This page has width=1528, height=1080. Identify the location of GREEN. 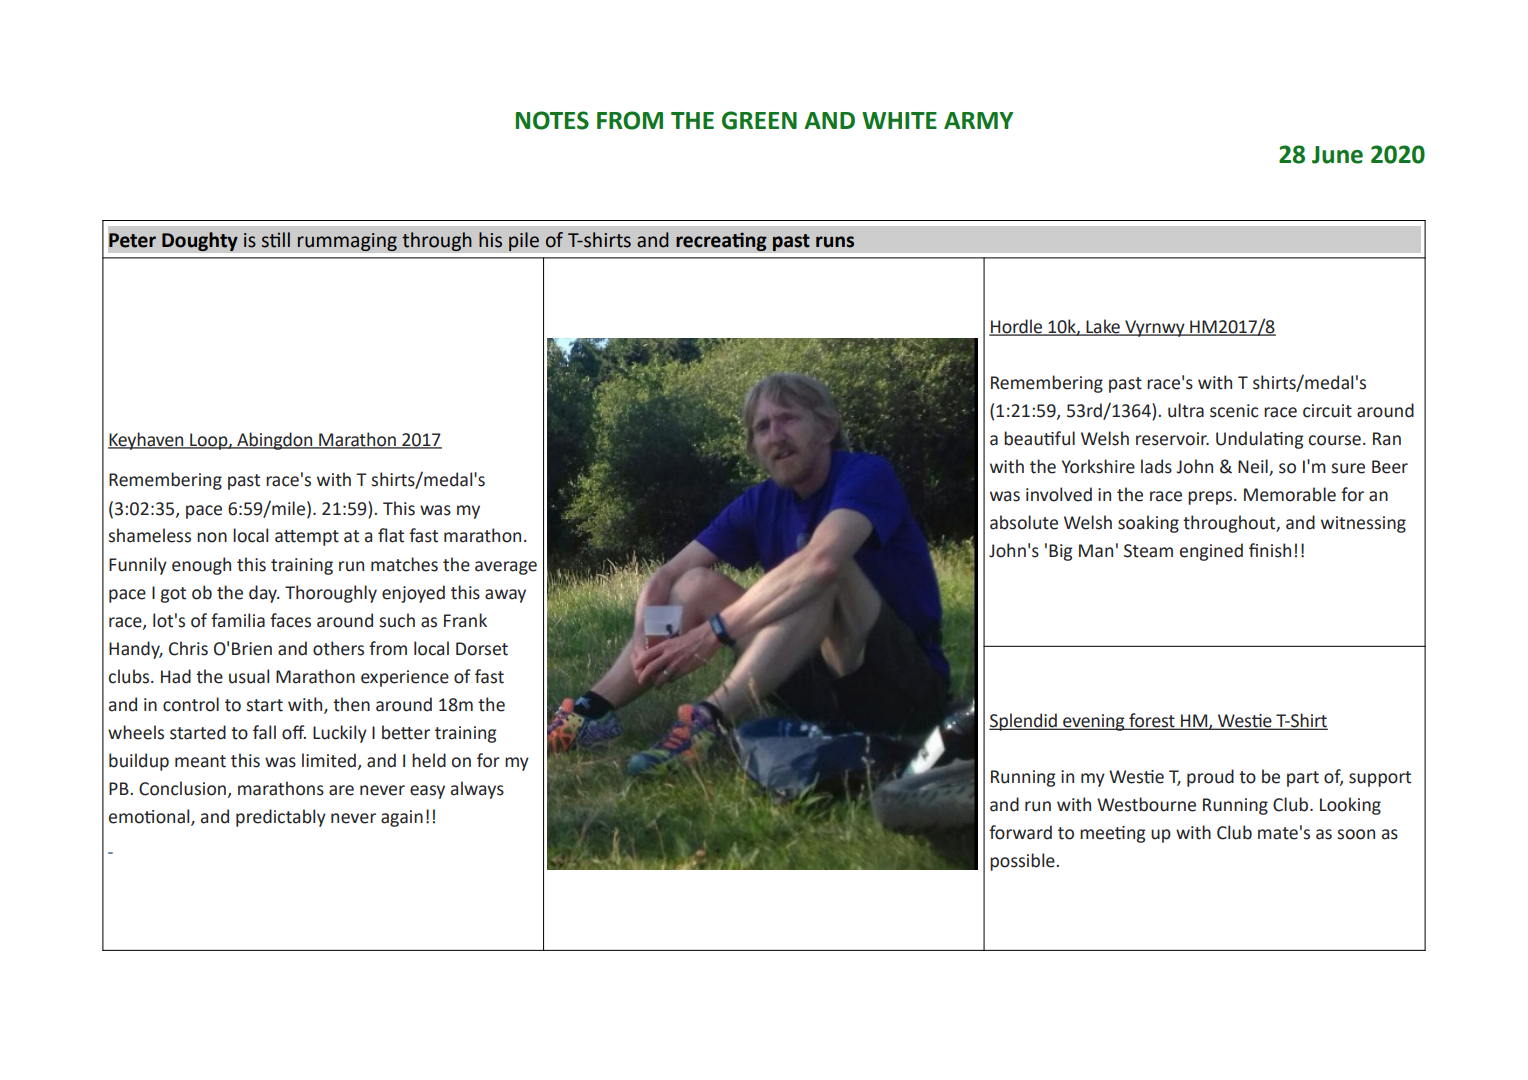
(759, 120).
